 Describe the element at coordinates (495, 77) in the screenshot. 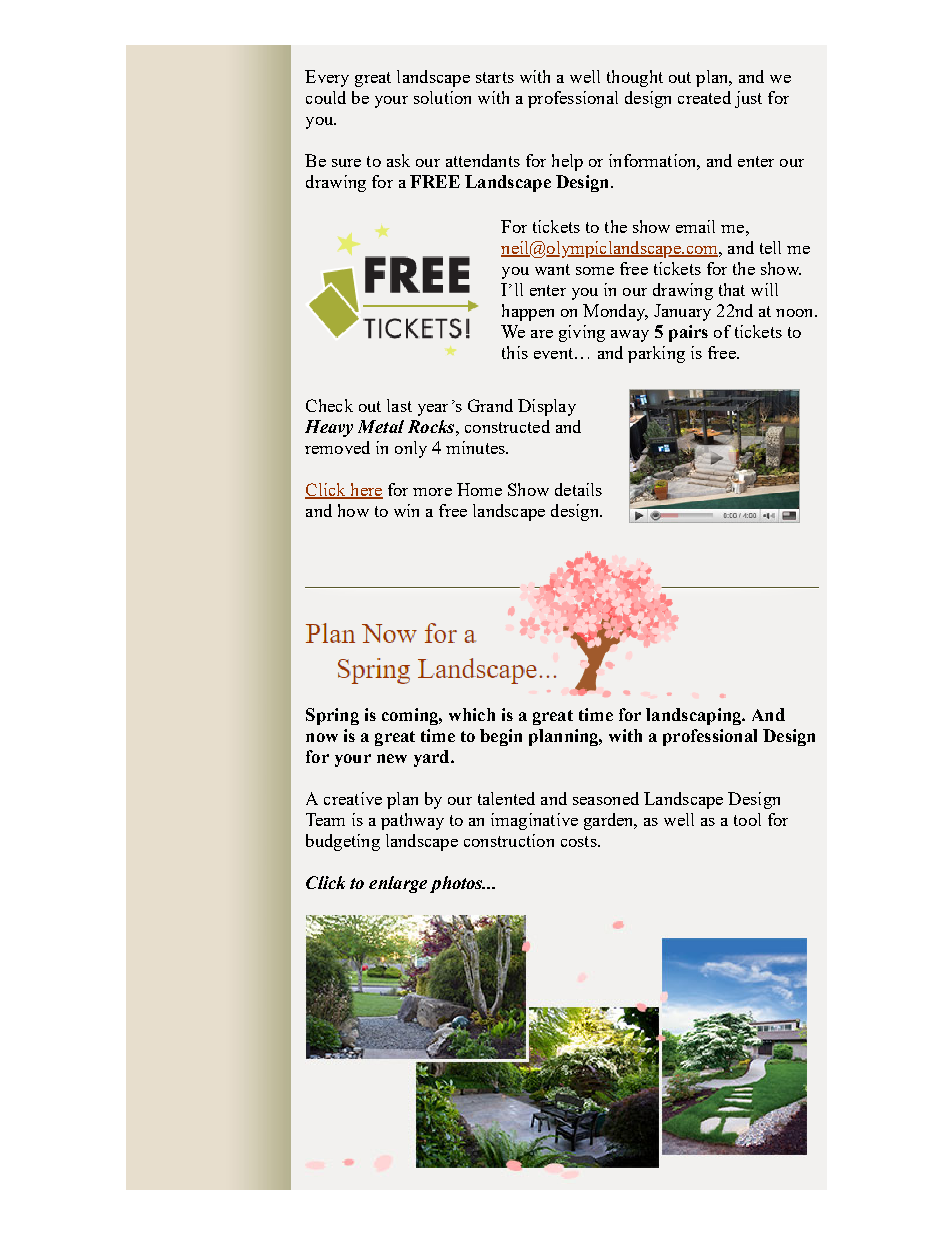

I see `starts` at that location.
